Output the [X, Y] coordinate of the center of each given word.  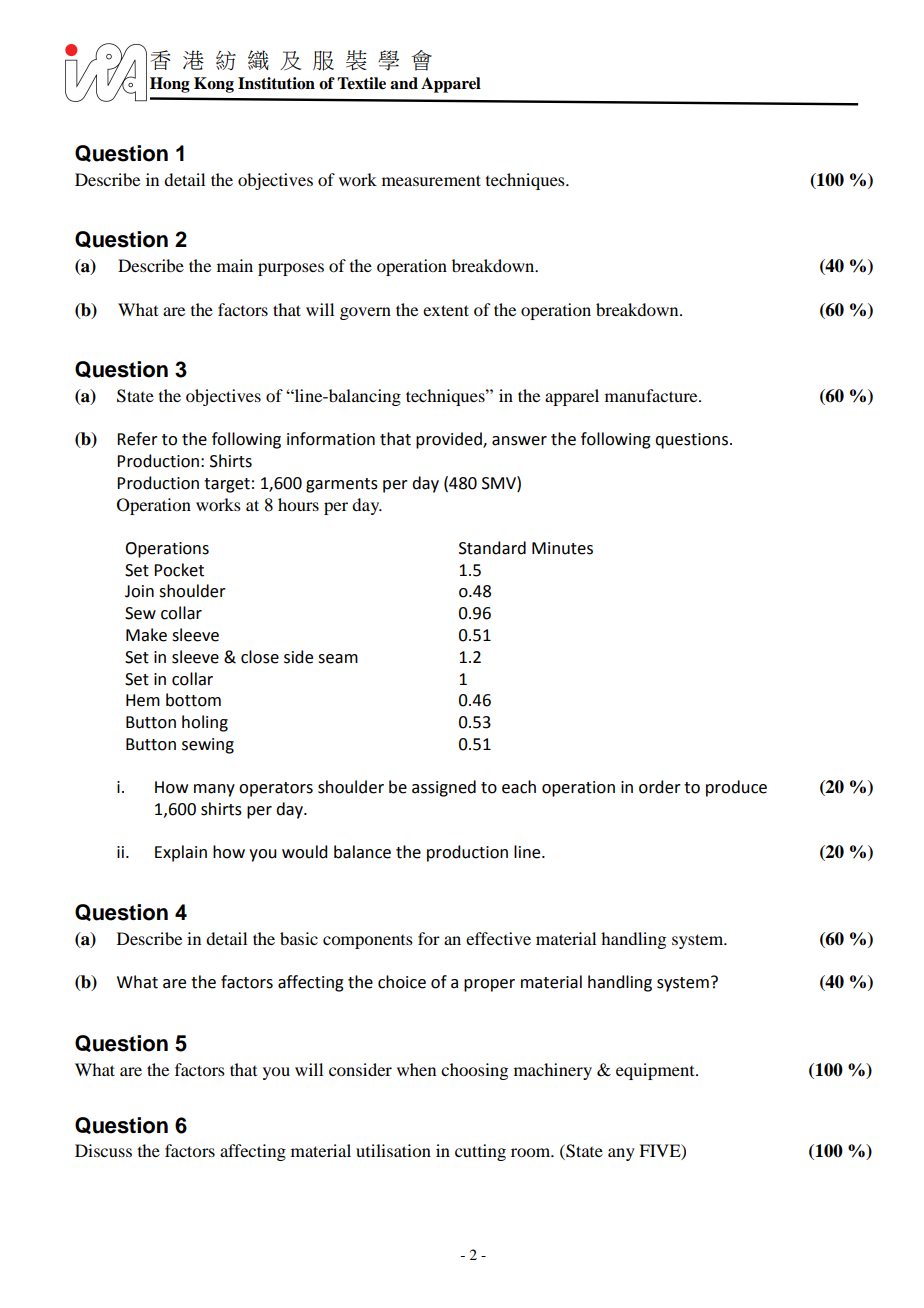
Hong [170, 85]
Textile [361, 83]
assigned [444, 788]
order [660, 787]
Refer [137, 439]
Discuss [103, 1150]
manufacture [652, 395]
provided [450, 440]
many [214, 790]
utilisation [393, 1150]
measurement [431, 180]
